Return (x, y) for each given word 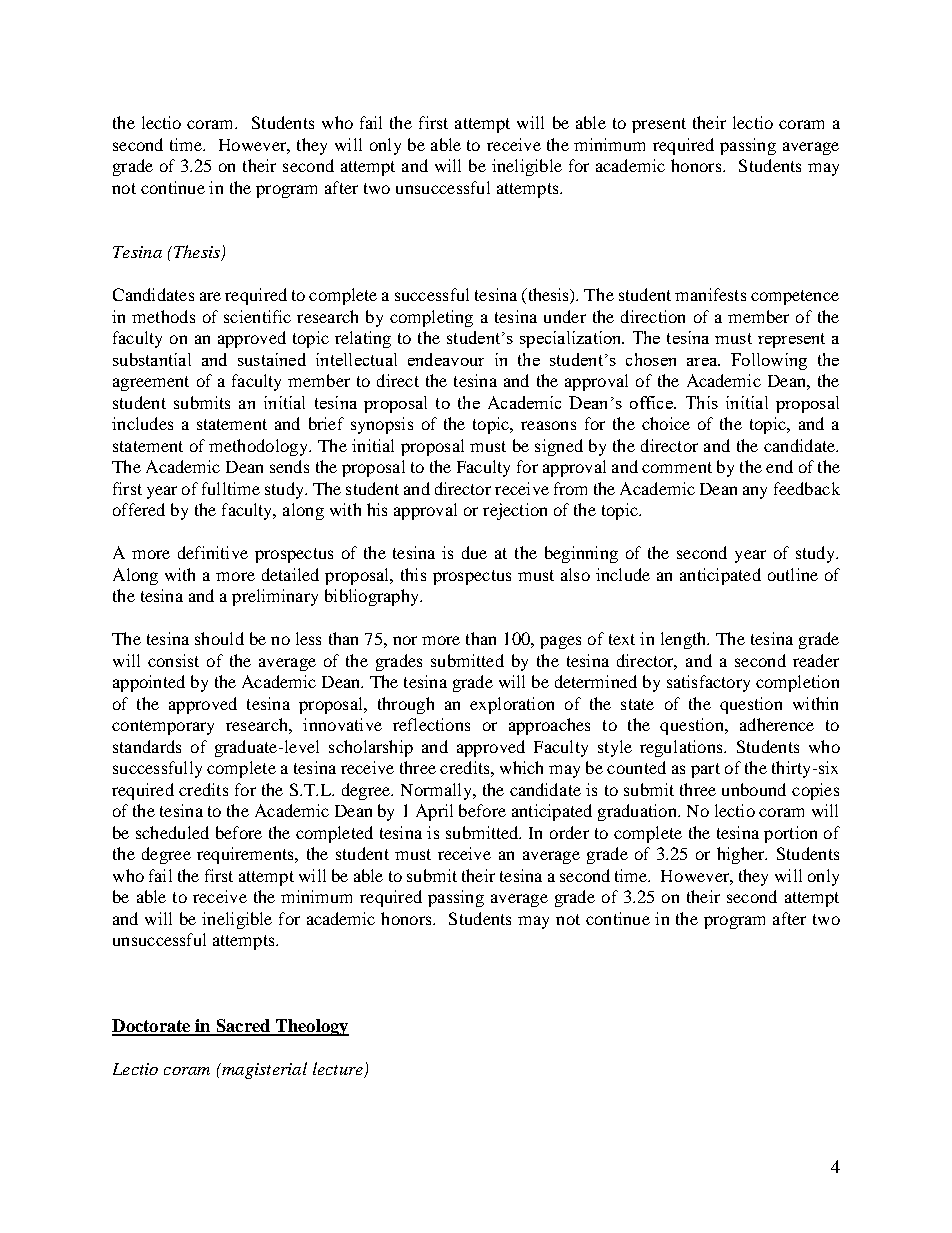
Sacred (243, 1027)
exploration (512, 705)
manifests (710, 294)
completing (431, 318)
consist (173, 660)
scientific (257, 316)
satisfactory (708, 683)
